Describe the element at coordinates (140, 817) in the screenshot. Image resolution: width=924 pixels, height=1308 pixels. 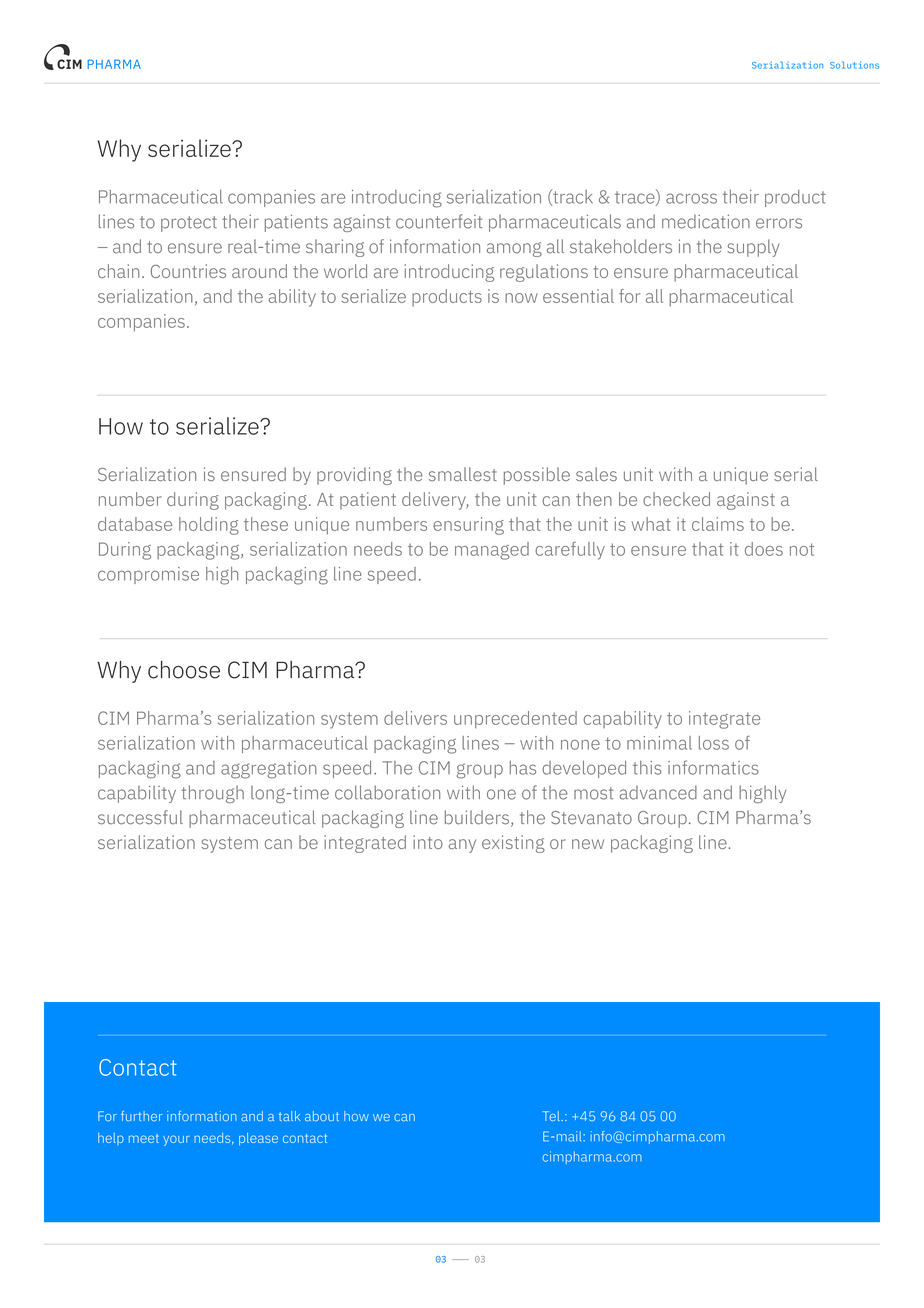
I see `successful` at that location.
